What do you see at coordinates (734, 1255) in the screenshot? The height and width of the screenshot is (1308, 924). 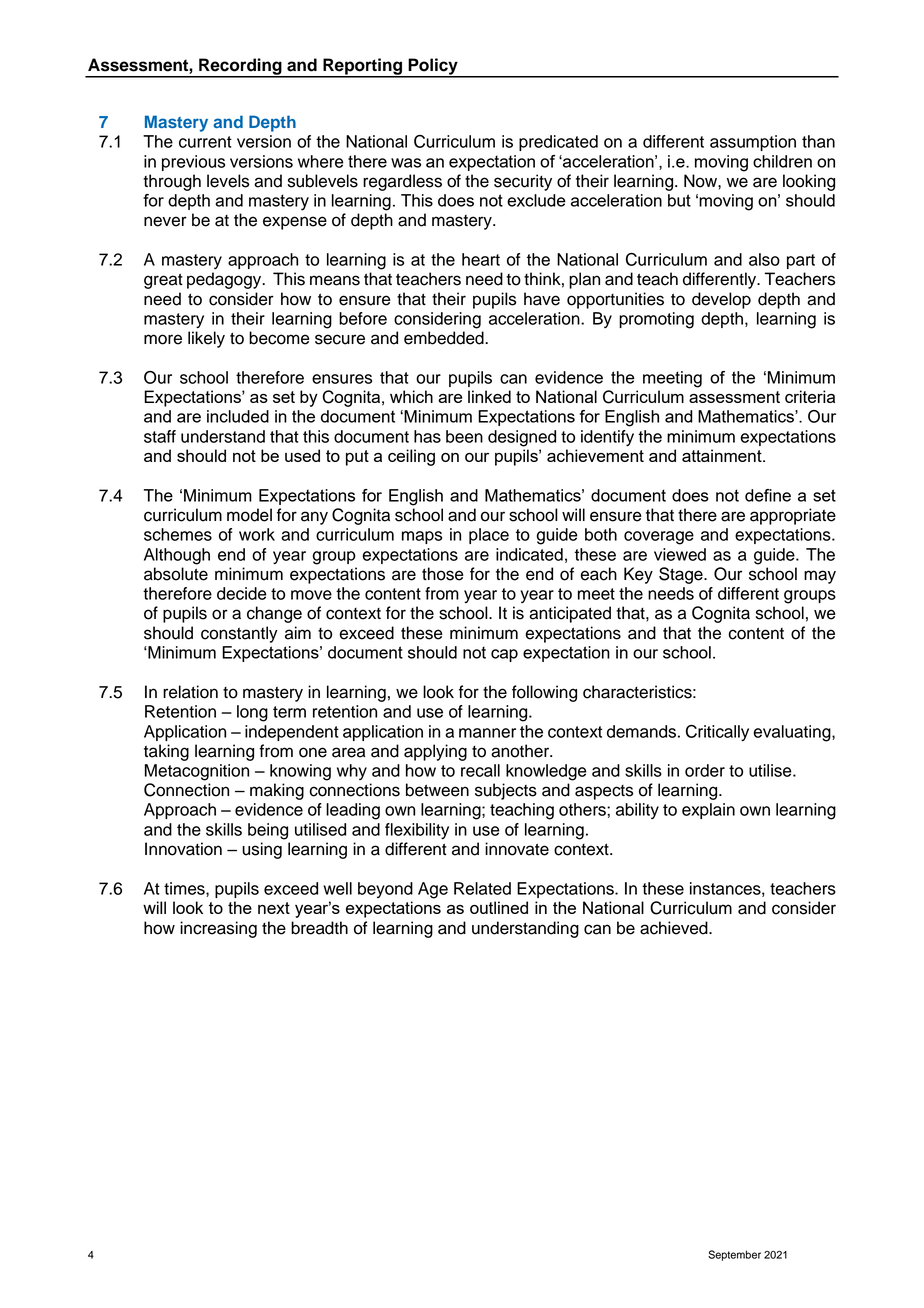 I see `September` at bounding box center [734, 1255].
